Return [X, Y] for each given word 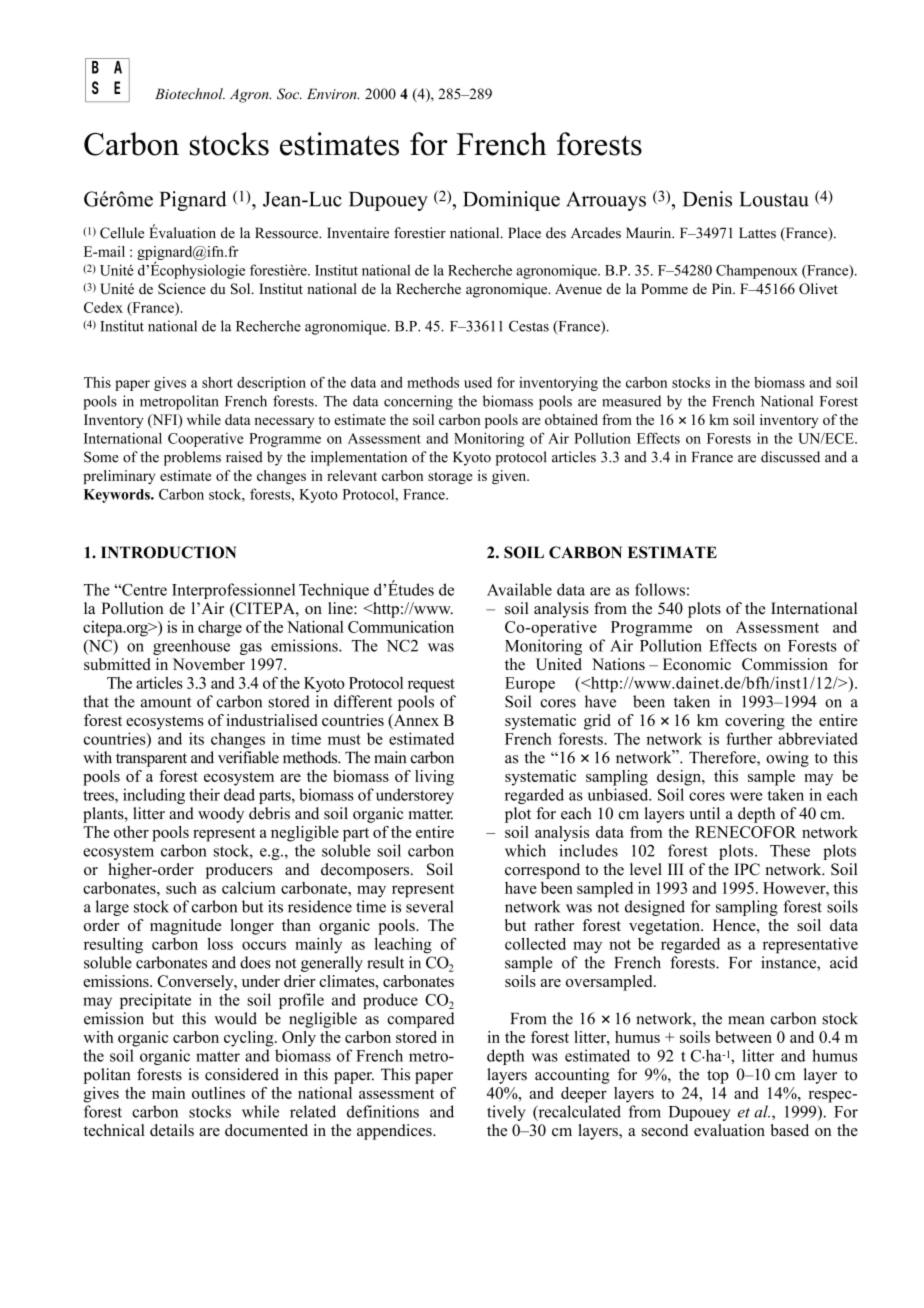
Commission [785, 664]
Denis [707, 199]
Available [519, 589]
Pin [723, 288]
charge [220, 629]
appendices [395, 1132]
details [172, 1130]
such [181, 888]
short [217, 382]
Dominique [511, 201]
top [718, 1077]
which [525, 850]
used [478, 382]
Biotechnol [190, 94]
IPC [747, 869]
